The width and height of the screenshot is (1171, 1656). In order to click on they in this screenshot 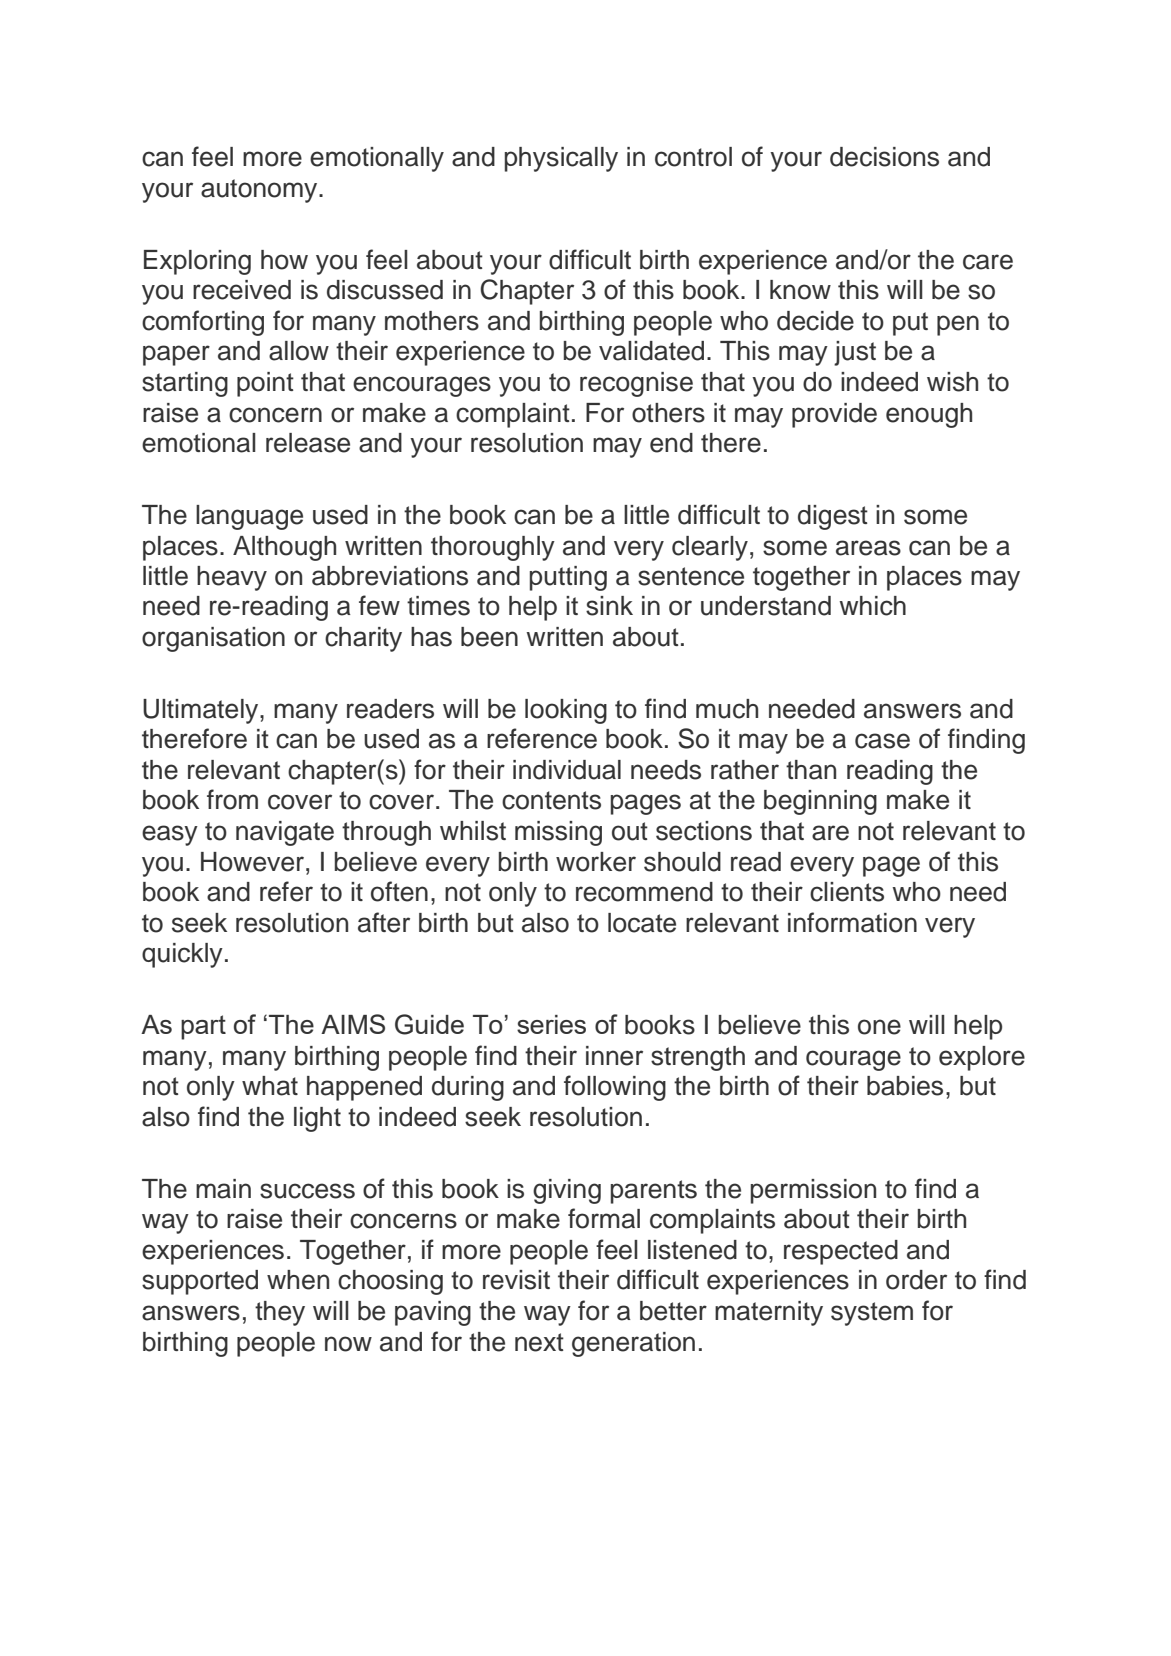, I will do `click(280, 1313)`.
